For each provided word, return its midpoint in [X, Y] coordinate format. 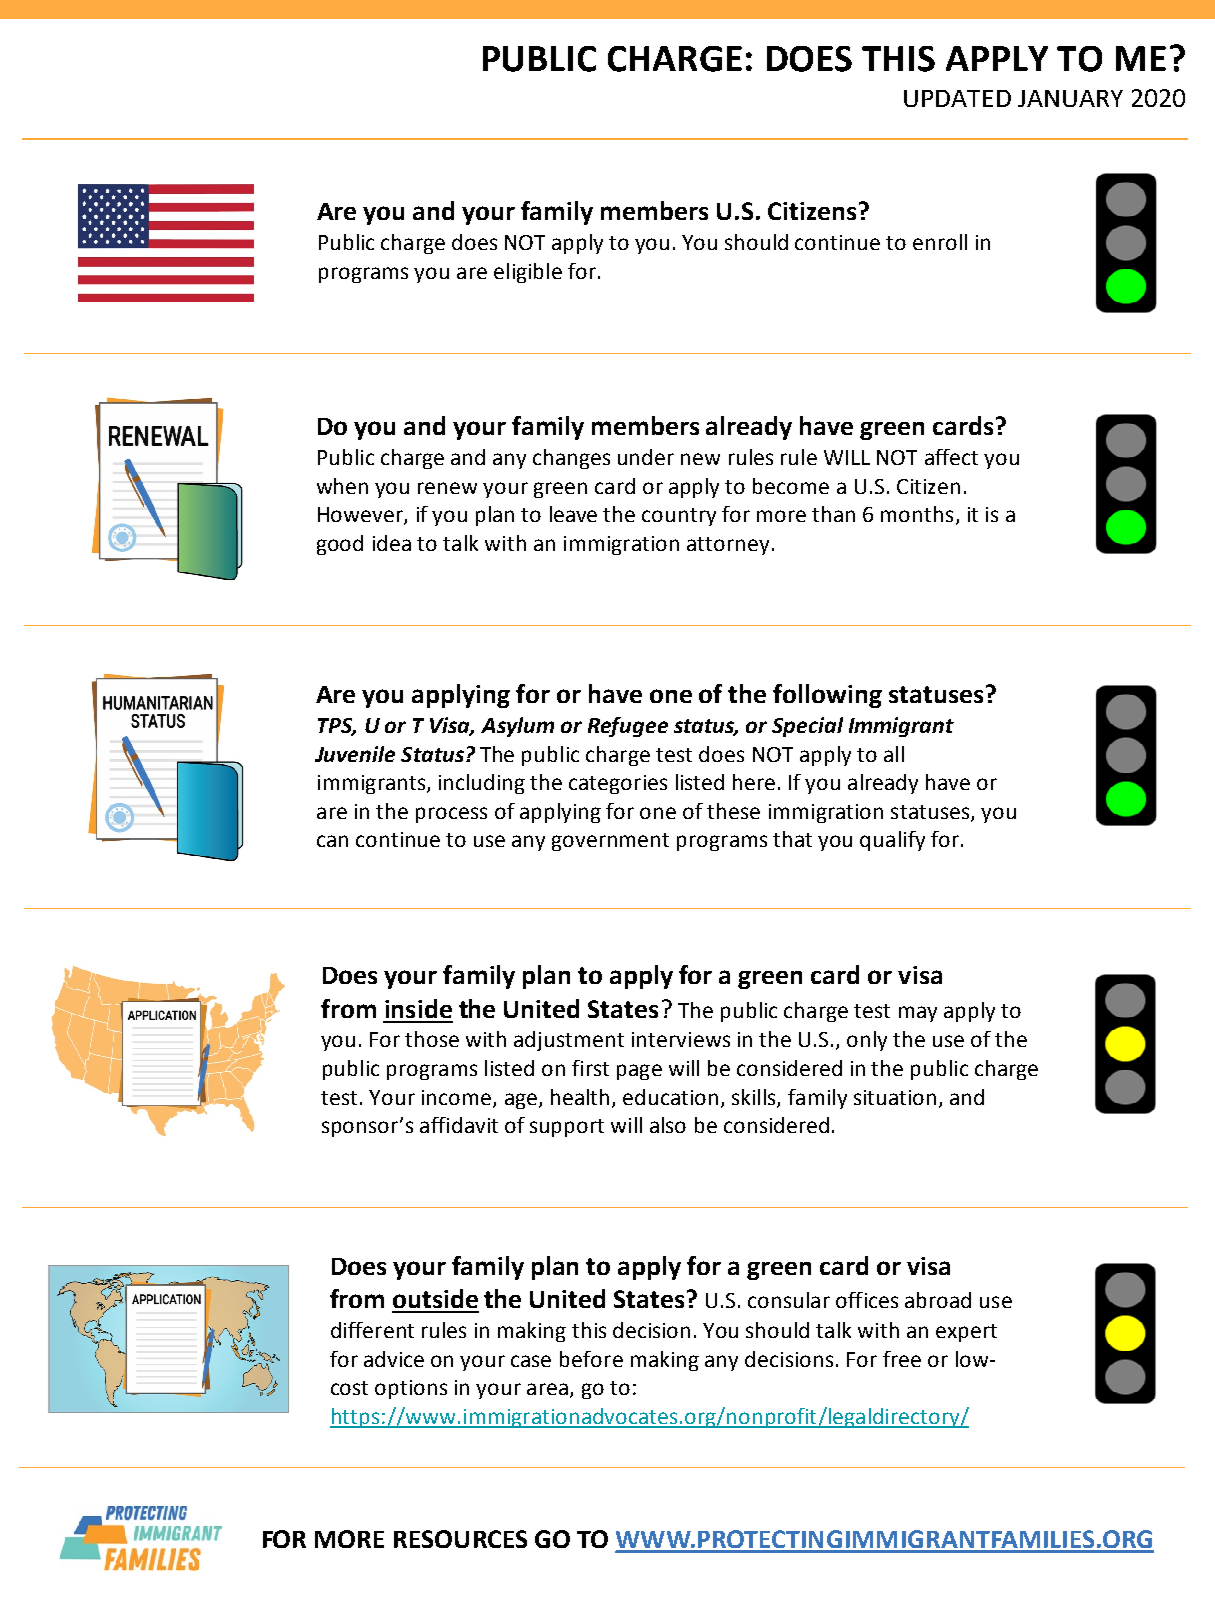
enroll [940, 242]
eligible [528, 273]
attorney [728, 546]
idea [392, 543]
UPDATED [957, 98]
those [432, 1039]
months [917, 514]
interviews [681, 1039]
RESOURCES [460, 1539]
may [918, 1014]
